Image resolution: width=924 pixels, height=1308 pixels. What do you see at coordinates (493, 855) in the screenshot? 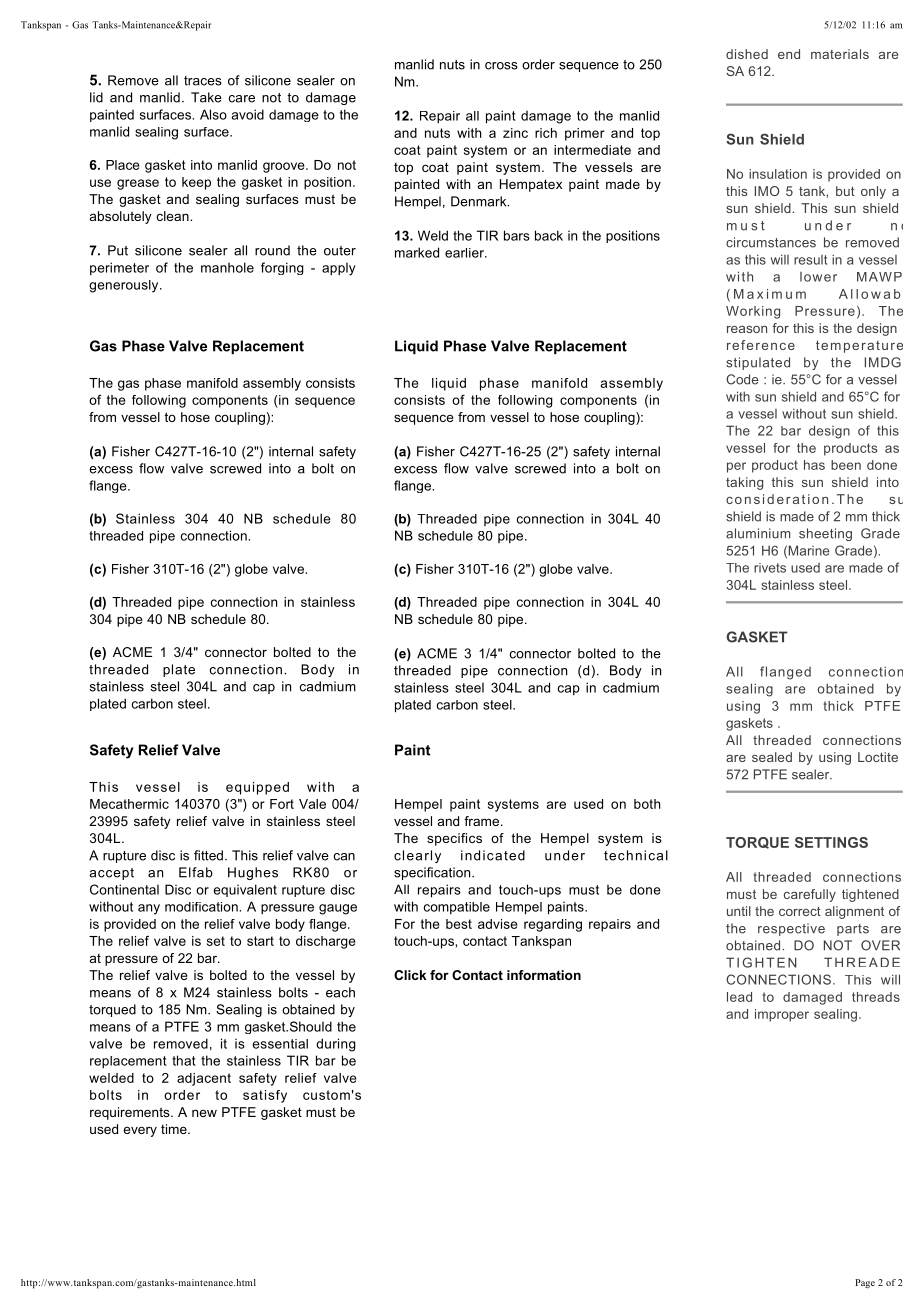
I see `indicated` at bounding box center [493, 855].
